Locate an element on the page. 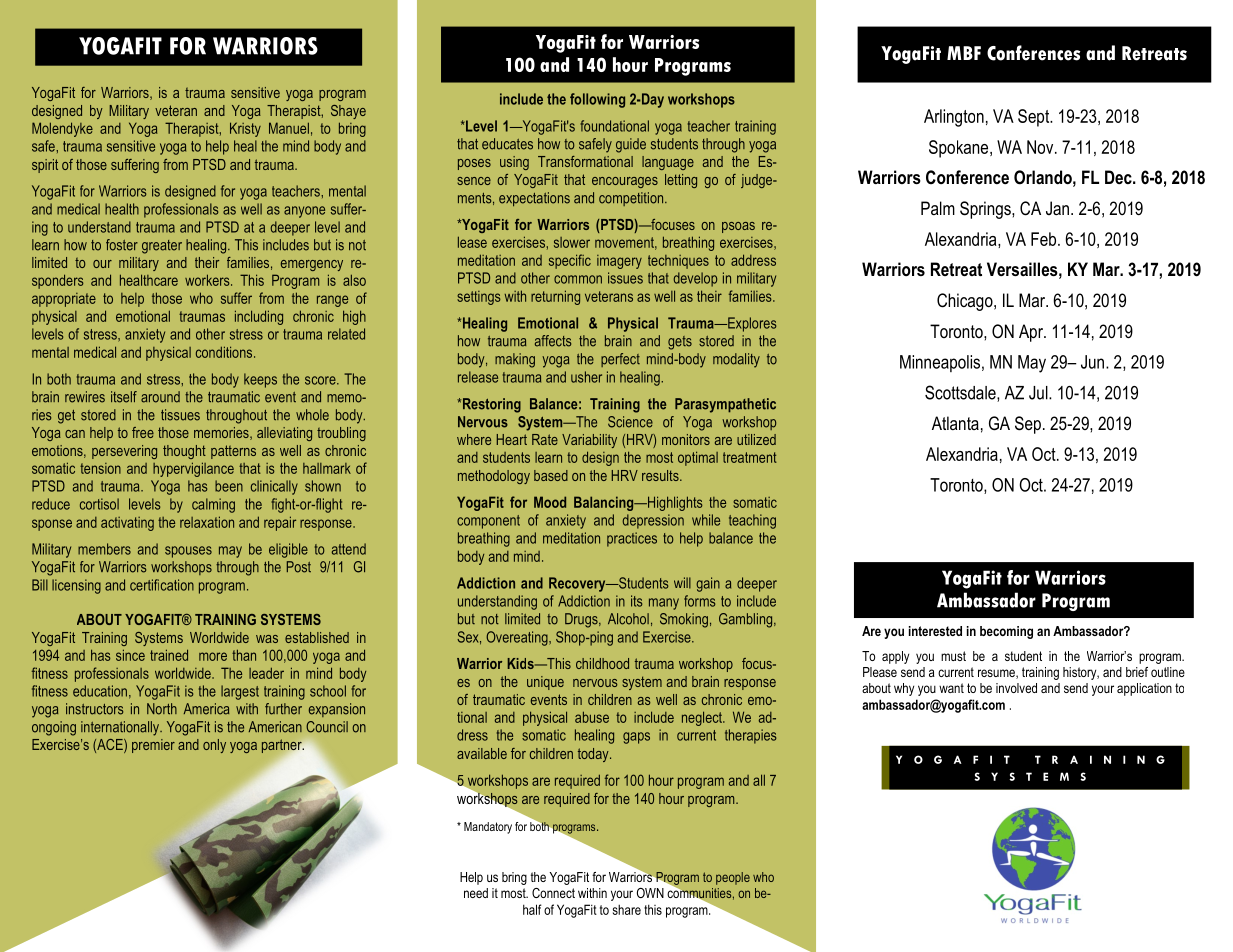 Image resolution: width=1233 pixels, height=952 pixels. including is located at coordinates (259, 317).
